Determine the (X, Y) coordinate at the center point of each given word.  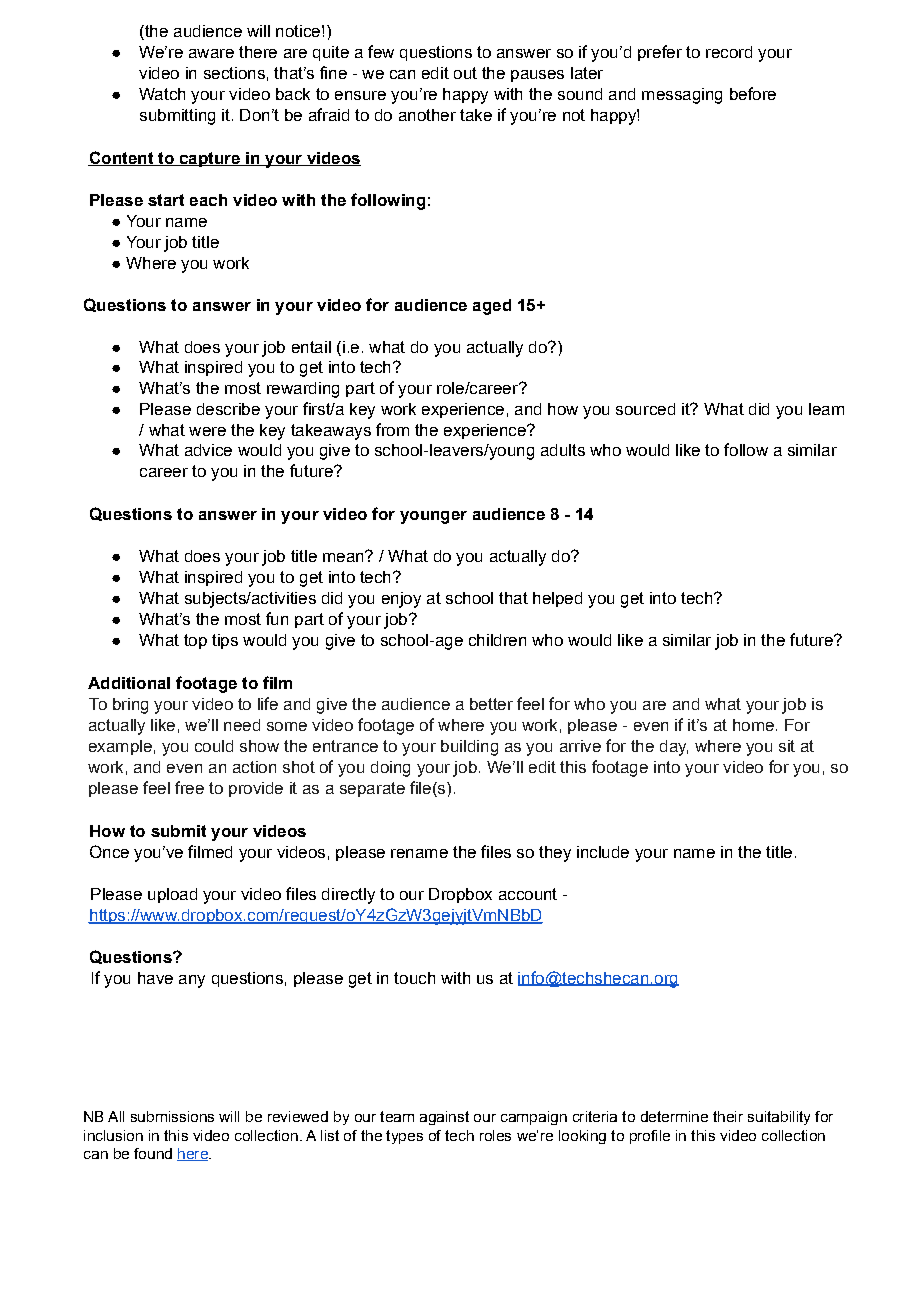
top (195, 641)
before (753, 93)
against (444, 1118)
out (465, 73)
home (753, 725)
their (728, 1116)
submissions (172, 1116)
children (497, 640)
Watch (162, 94)
